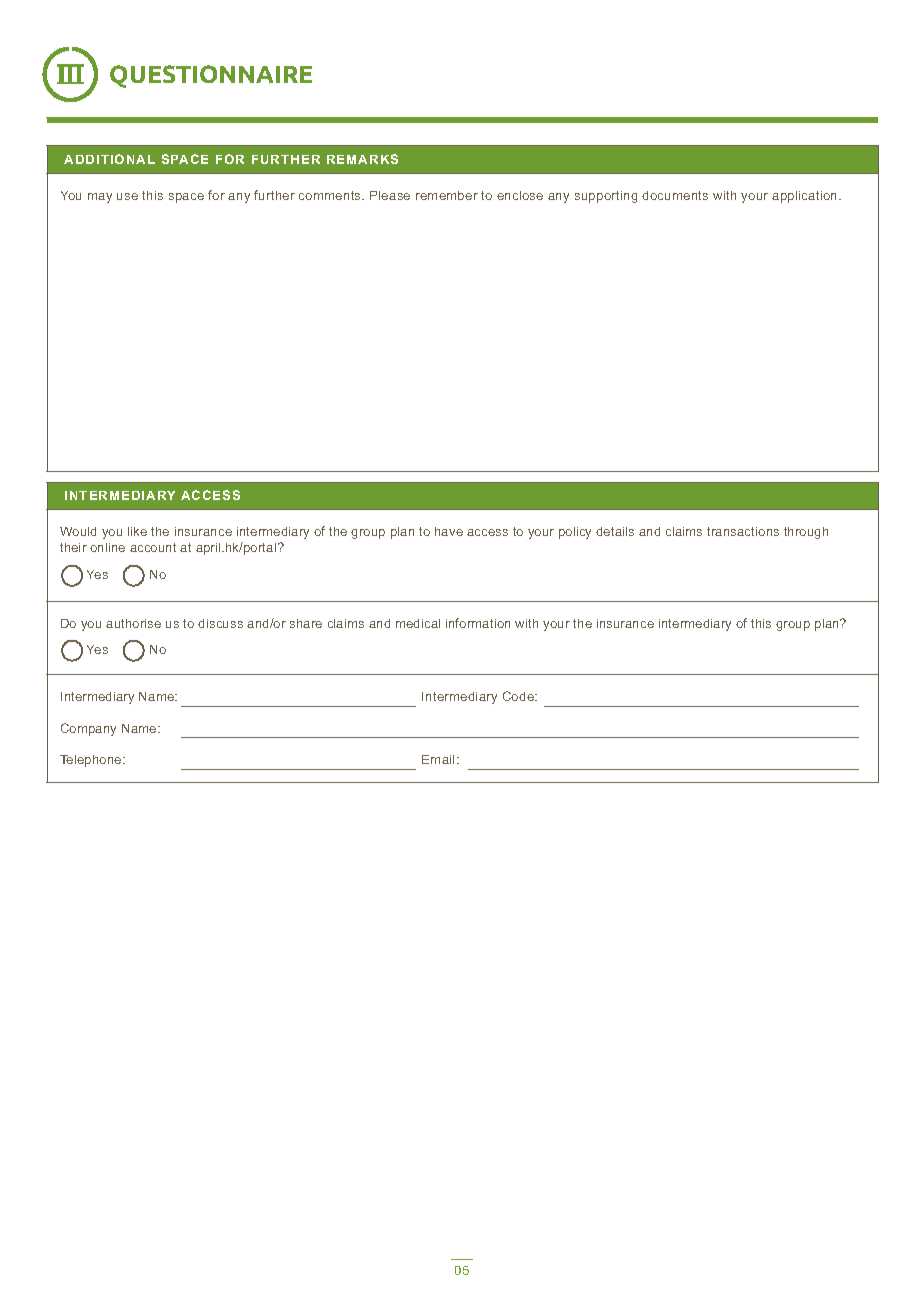  I want to click on transactions, so click(743, 531).
